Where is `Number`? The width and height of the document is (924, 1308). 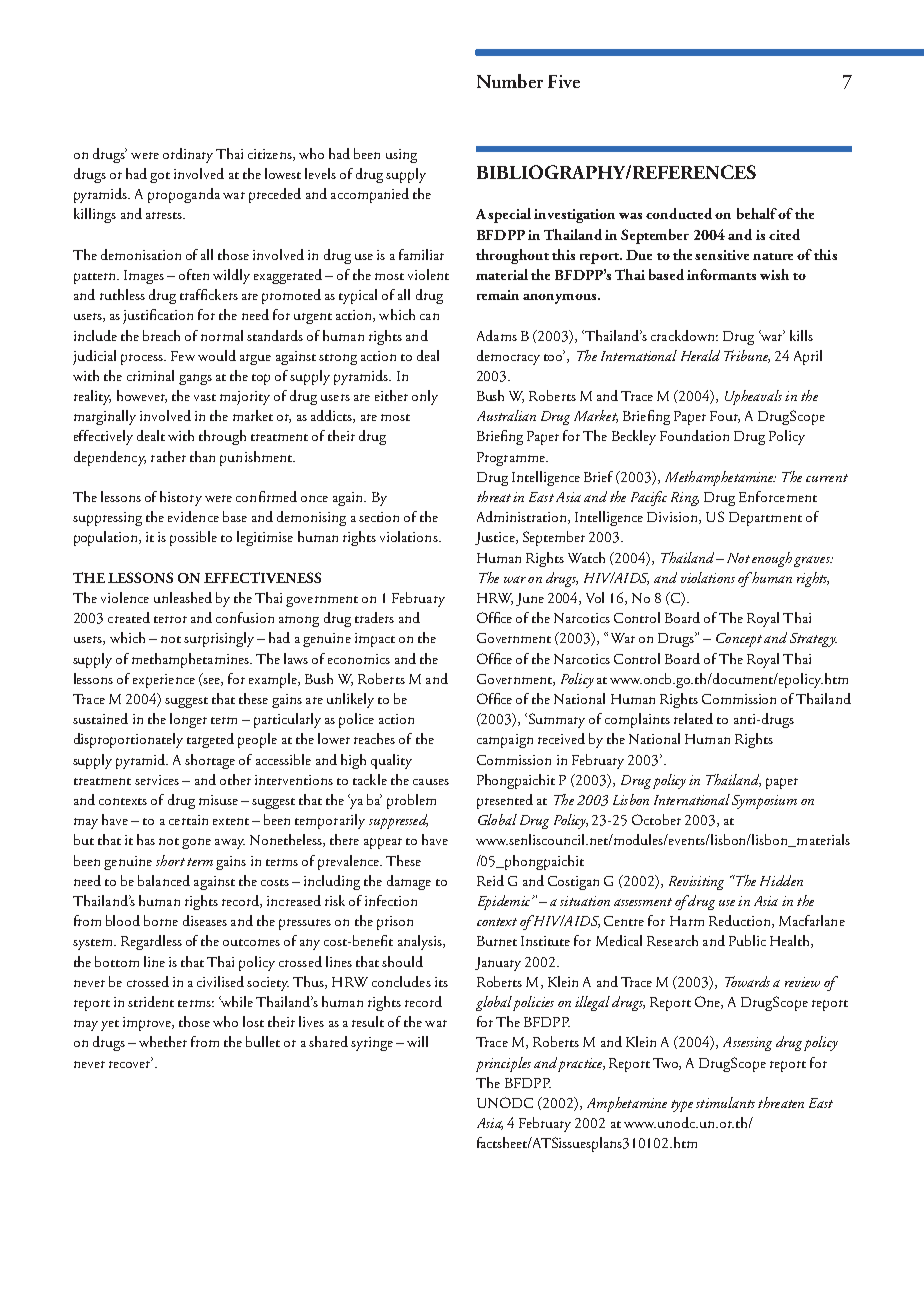 Number is located at coordinates (510, 81).
